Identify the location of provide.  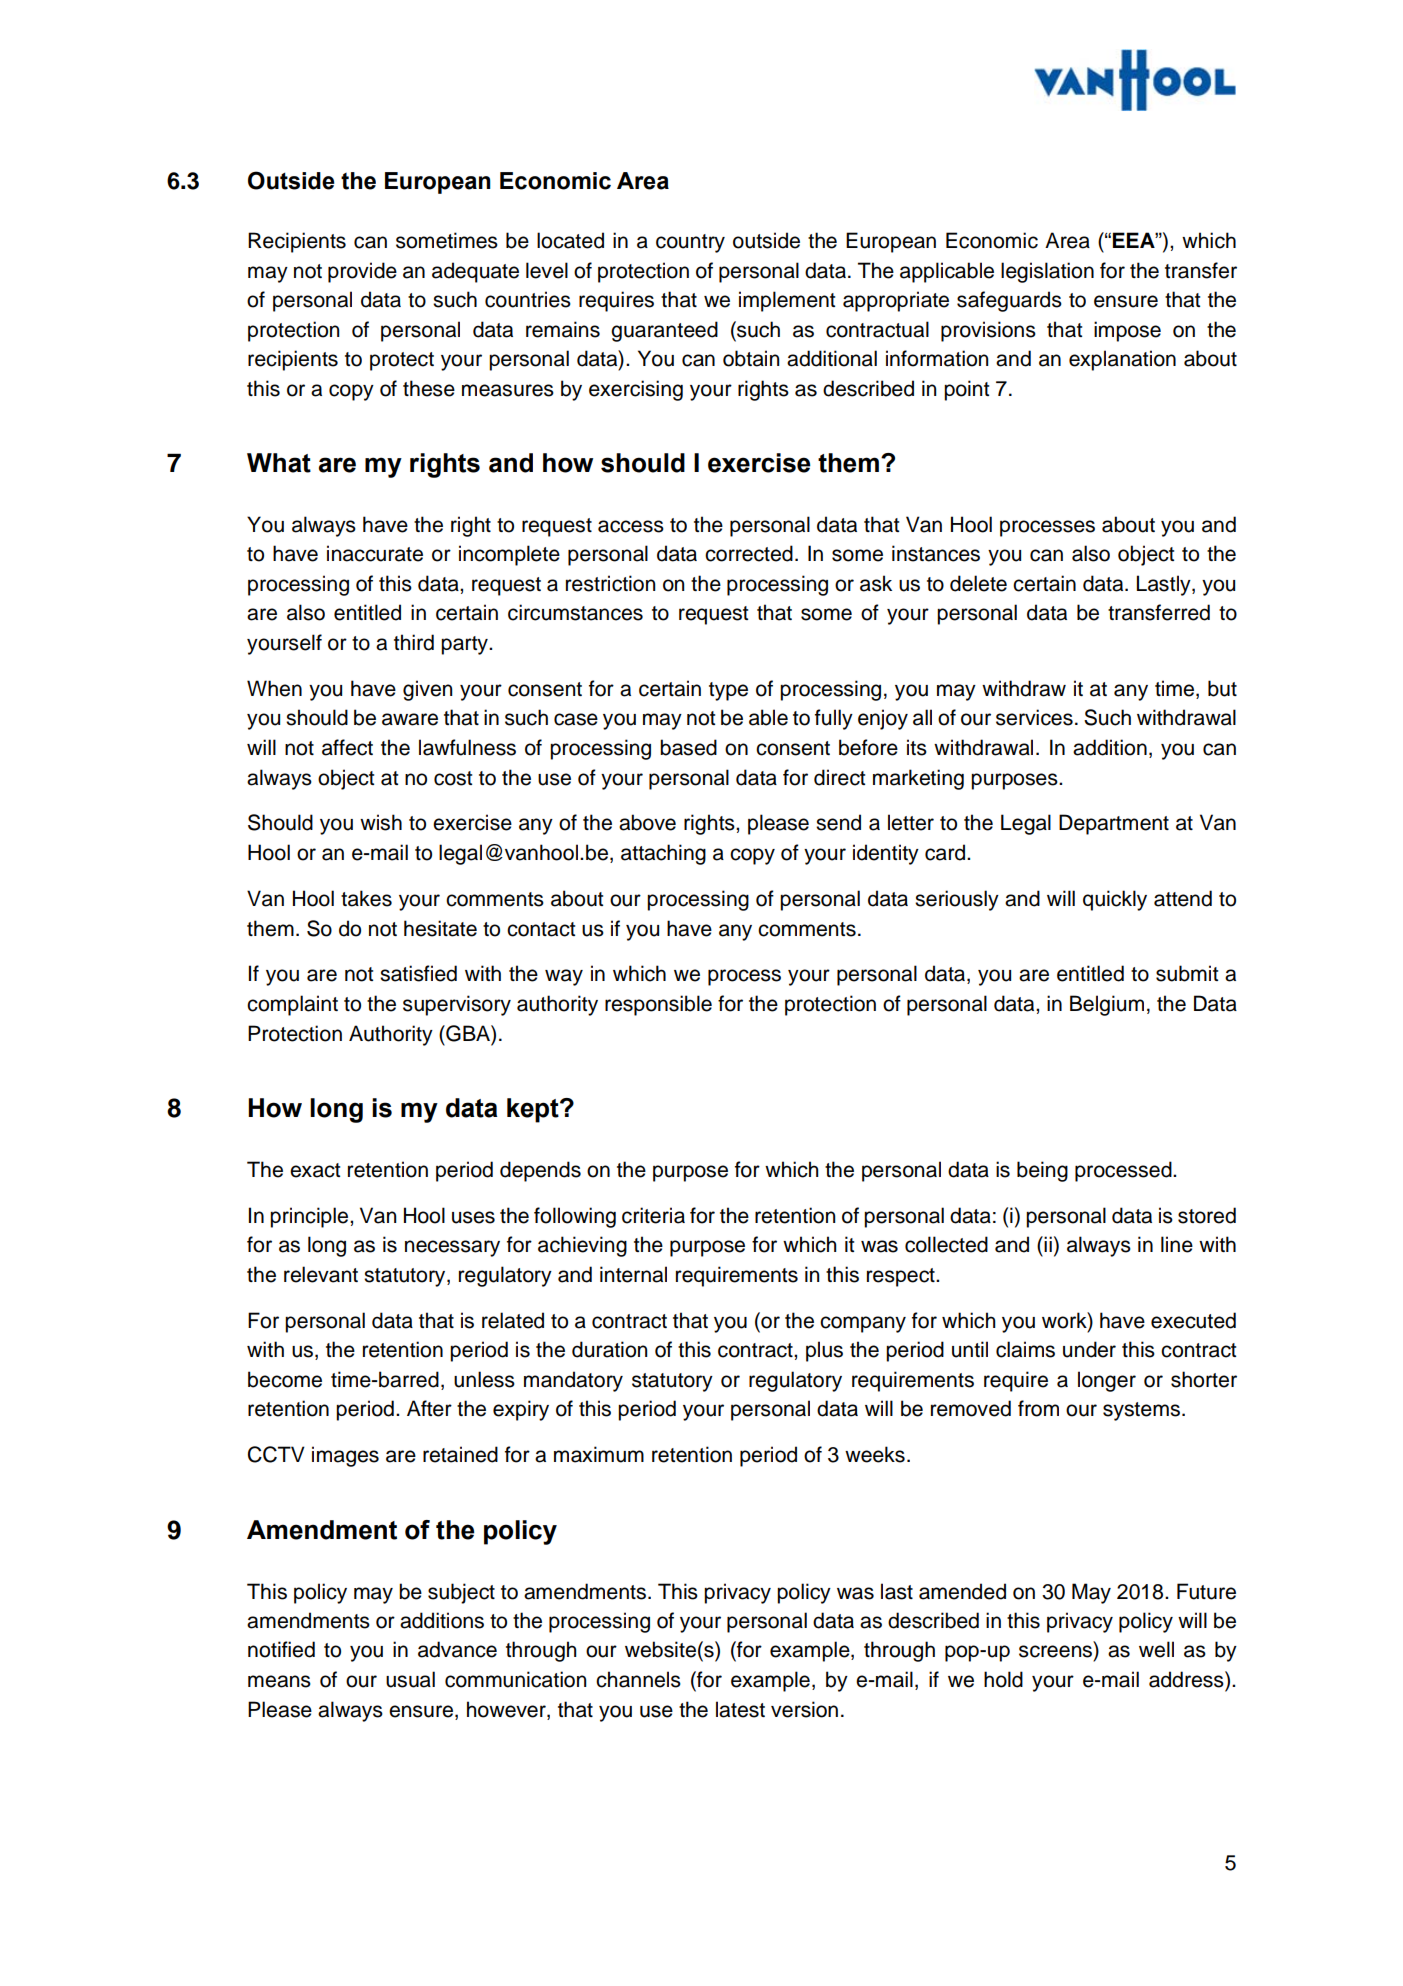
(362, 272).
